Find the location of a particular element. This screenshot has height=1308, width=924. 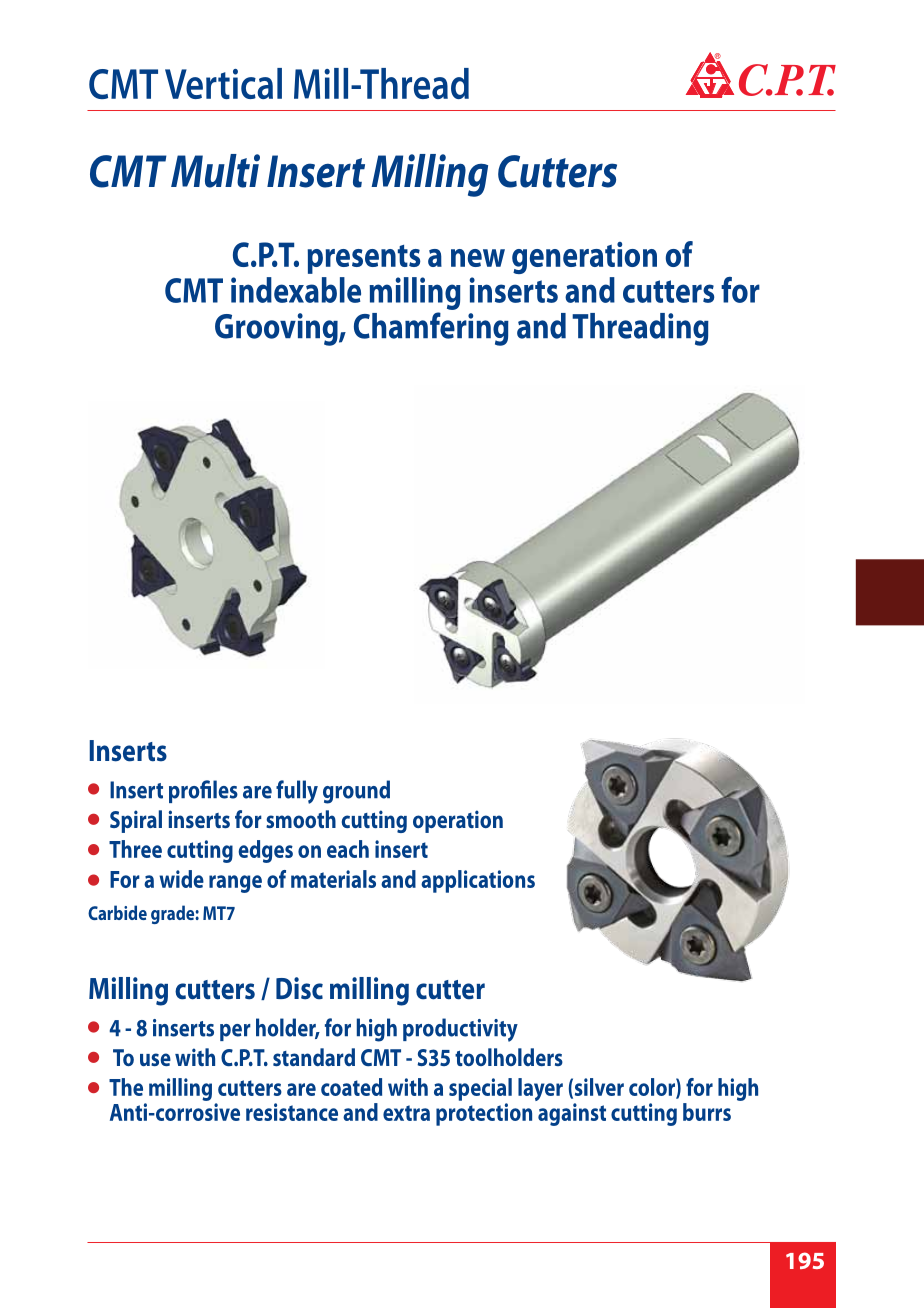

indexable is located at coordinates (296, 290).
